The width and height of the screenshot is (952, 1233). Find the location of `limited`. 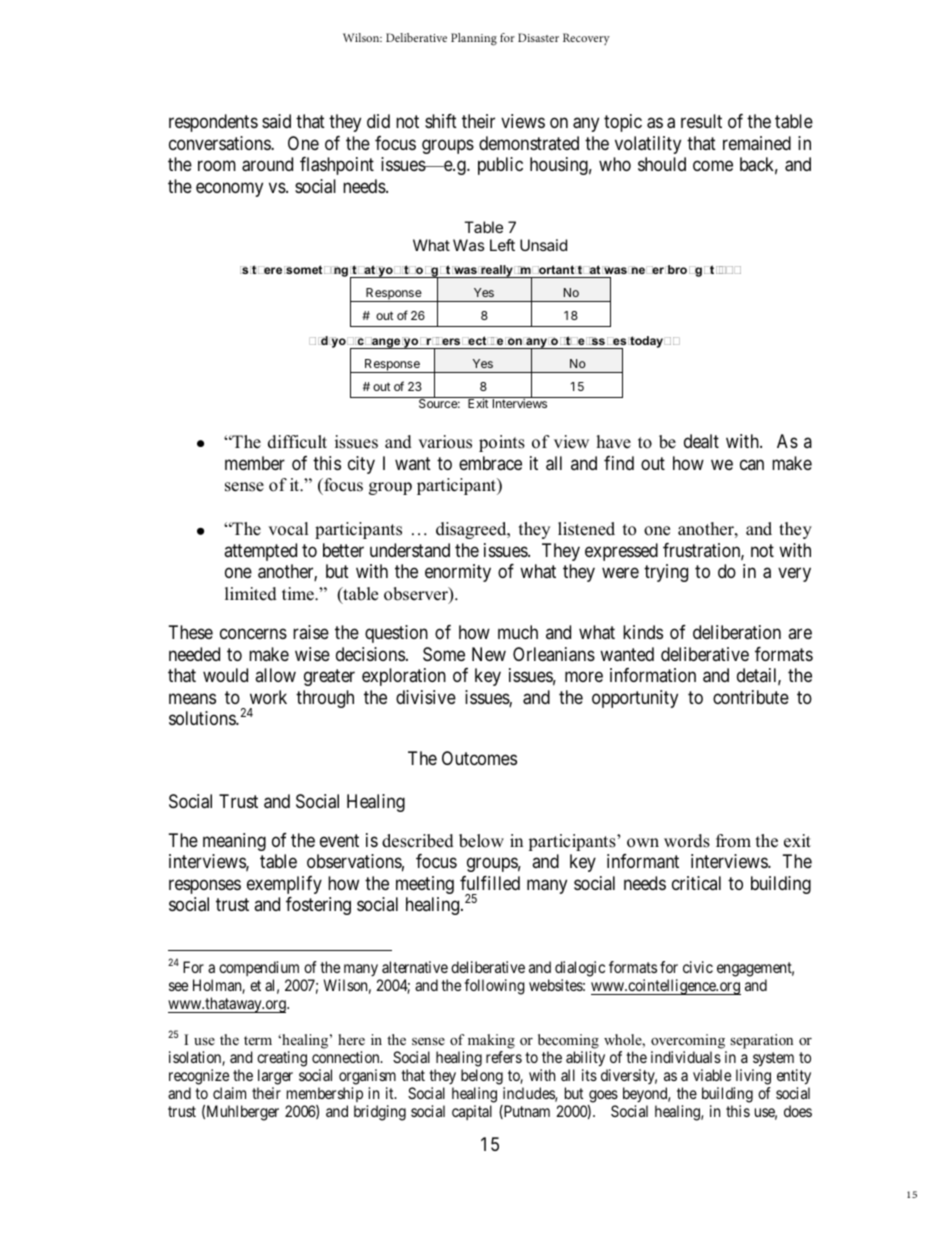

limited is located at coordinates (251, 594).
